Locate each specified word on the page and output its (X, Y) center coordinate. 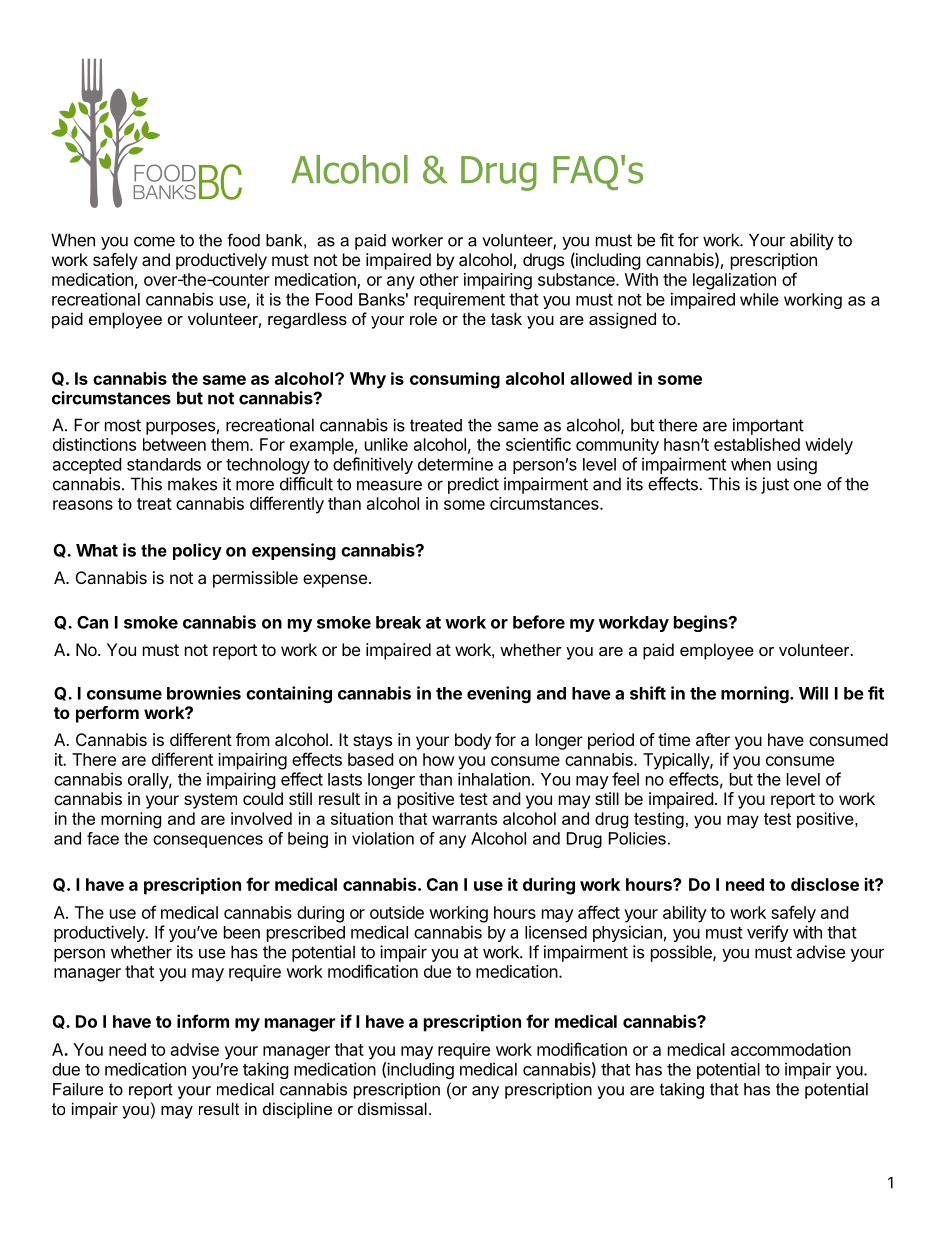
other (439, 279)
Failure (78, 1089)
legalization (734, 281)
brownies (204, 693)
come (154, 241)
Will (813, 693)
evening (499, 694)
